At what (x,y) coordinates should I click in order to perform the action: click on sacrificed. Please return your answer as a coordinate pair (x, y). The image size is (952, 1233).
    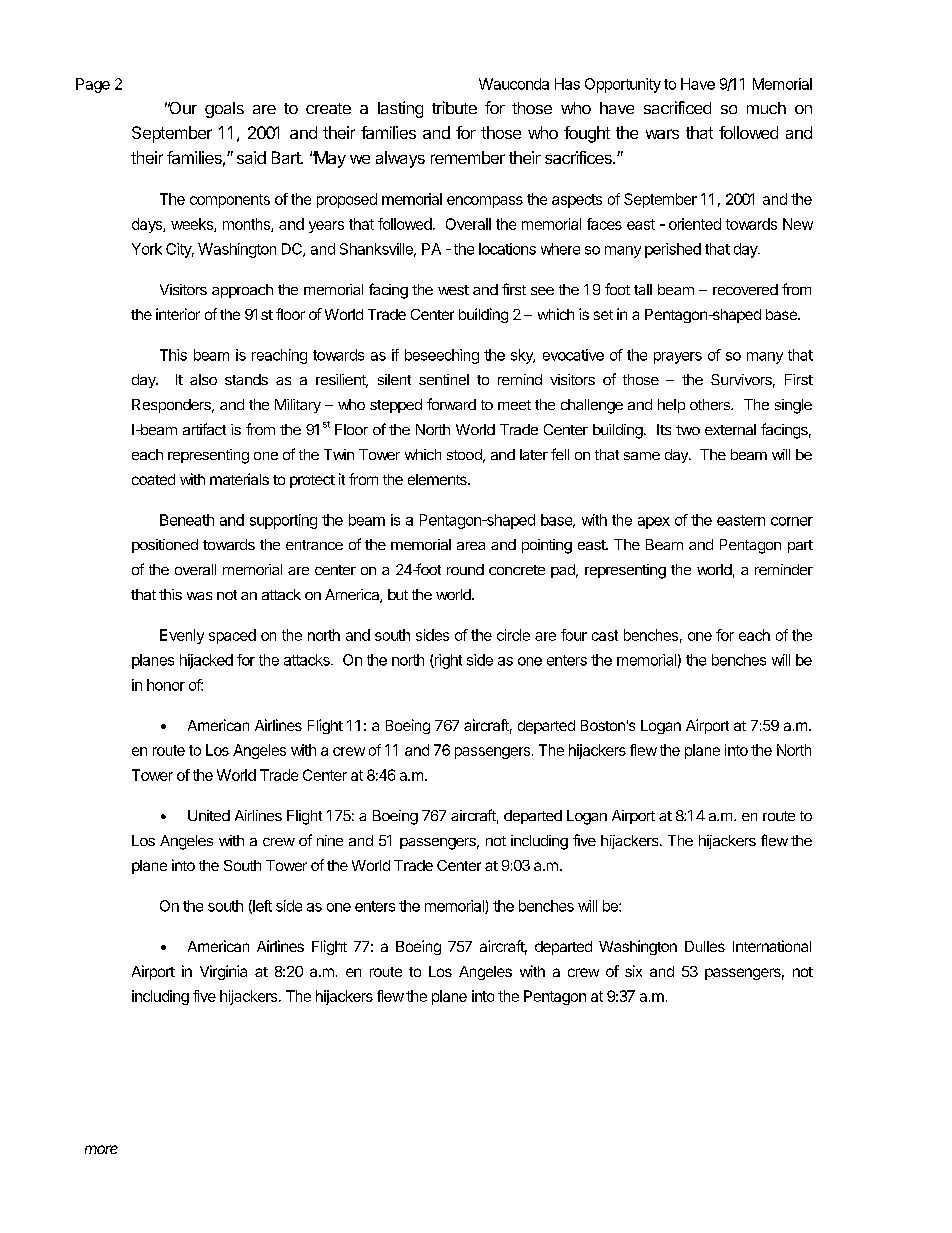
    Looking at the image, I should click on (677, 107).
